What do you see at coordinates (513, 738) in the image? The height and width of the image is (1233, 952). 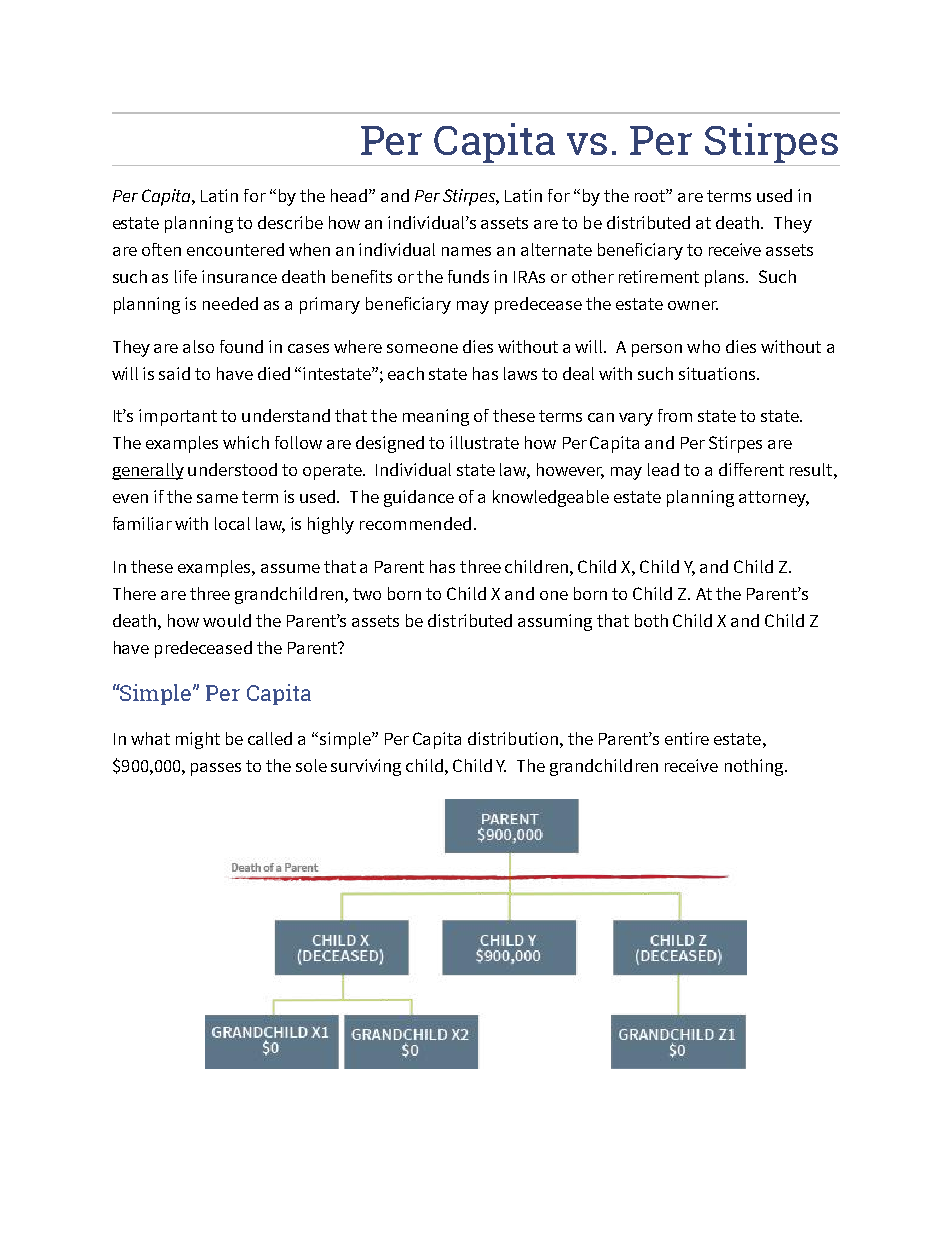 I see `distribution` at bounding box center [513, 738].
